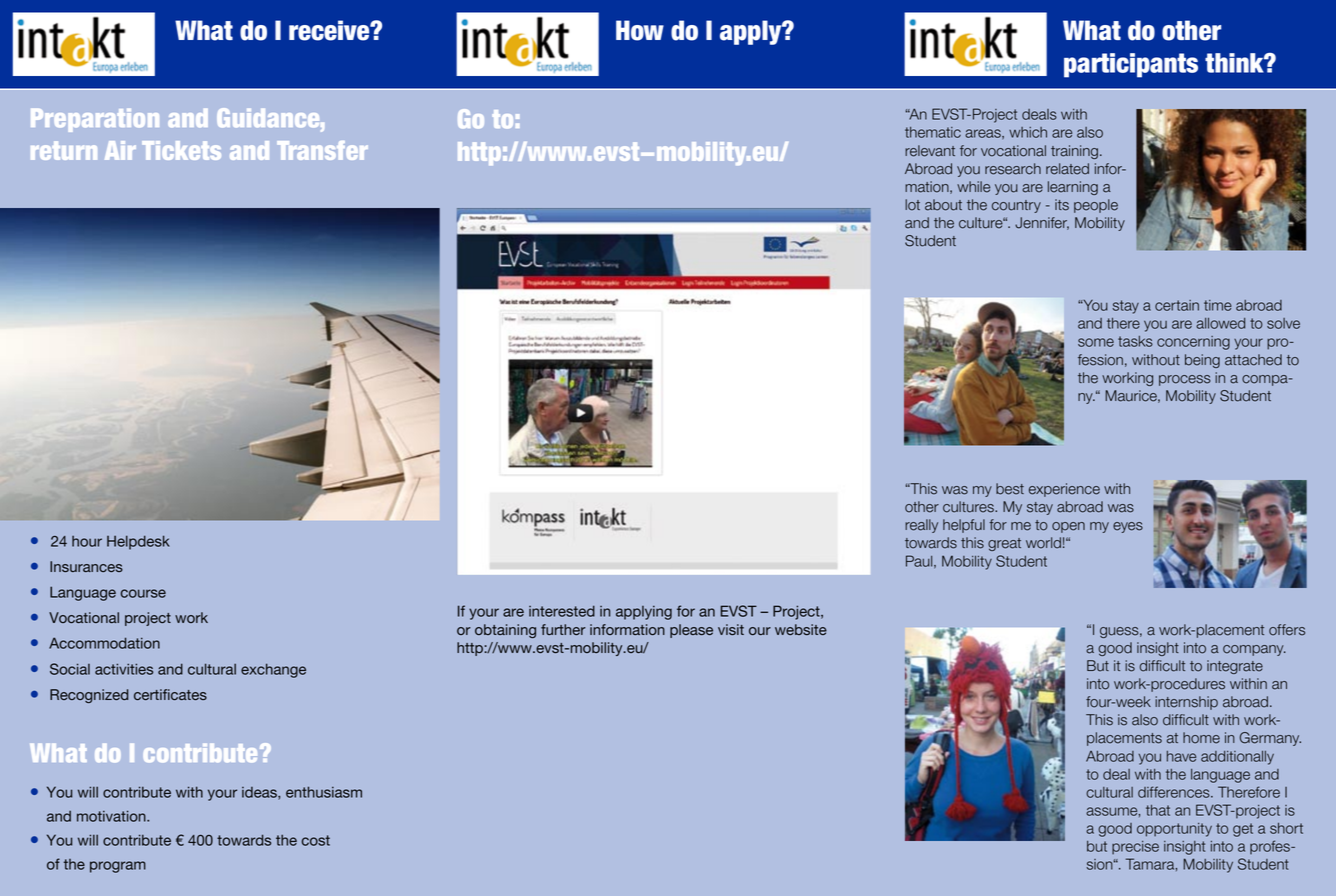 Image resolution: width=1336 pixels, height=896 pixels. I want to click on exchange, so click(273, 670).
